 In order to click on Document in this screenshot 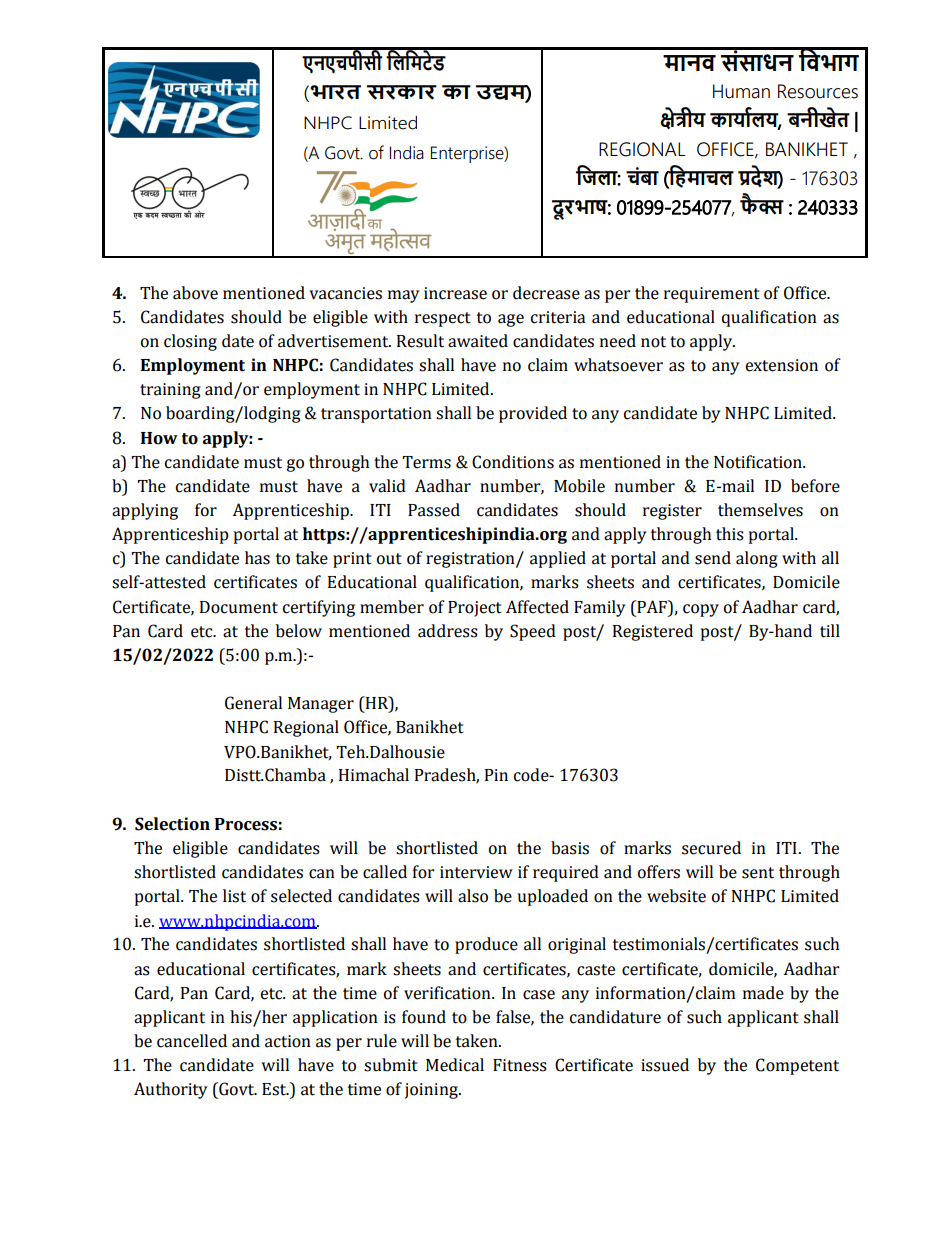, I will do `click(239, 607)`.
